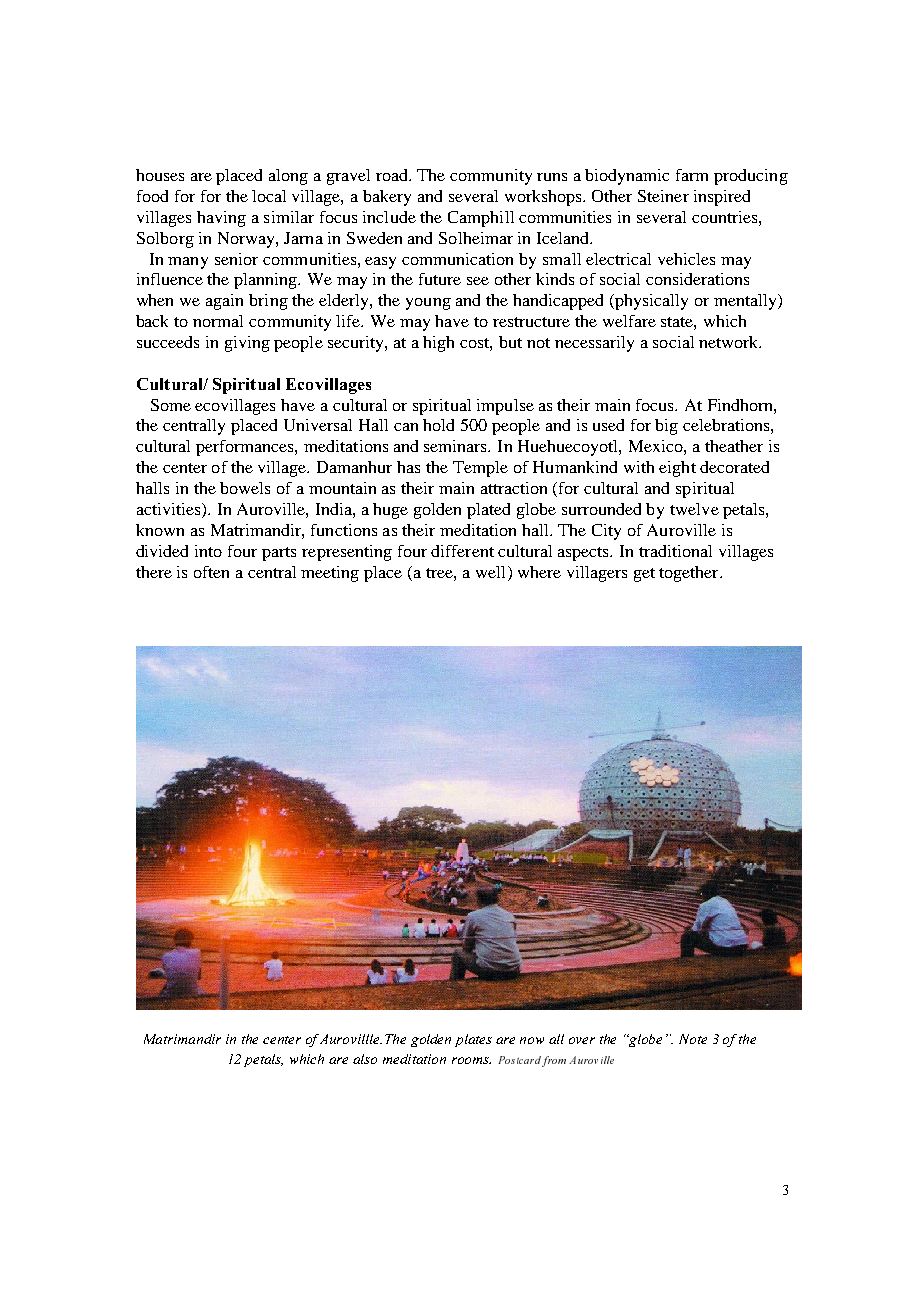 Image resolution: width=924 pixels, height=1308 pixels. Describe the element at coordinates (438, 344) in the image. I see `high` at that location.
